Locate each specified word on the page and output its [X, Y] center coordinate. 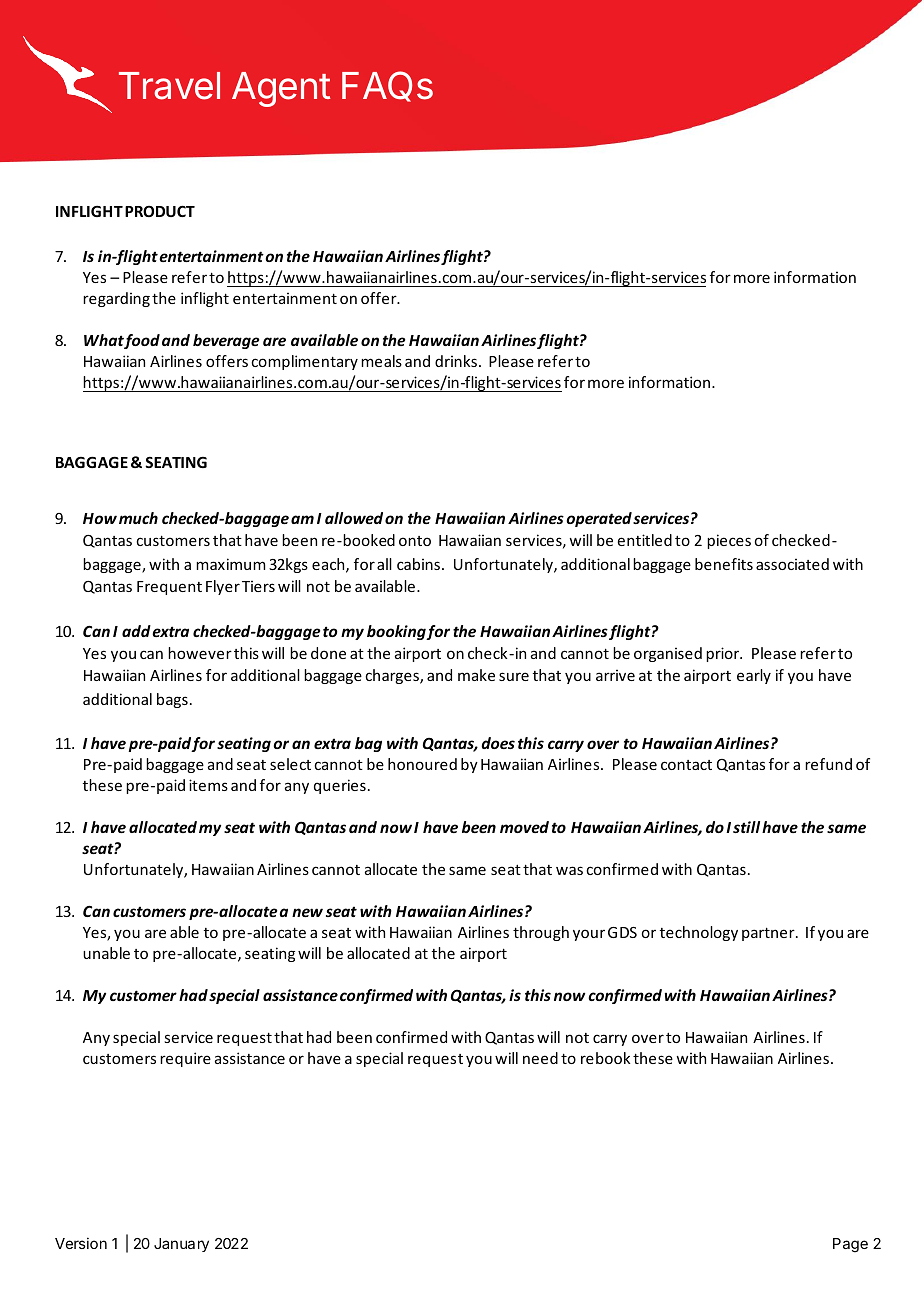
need [540, 1058]
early [754, 676]
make [476, 675]
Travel [169, 86]
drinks [457, 361]
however [200, 653]
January [181, 1245]
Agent [281, 89]
